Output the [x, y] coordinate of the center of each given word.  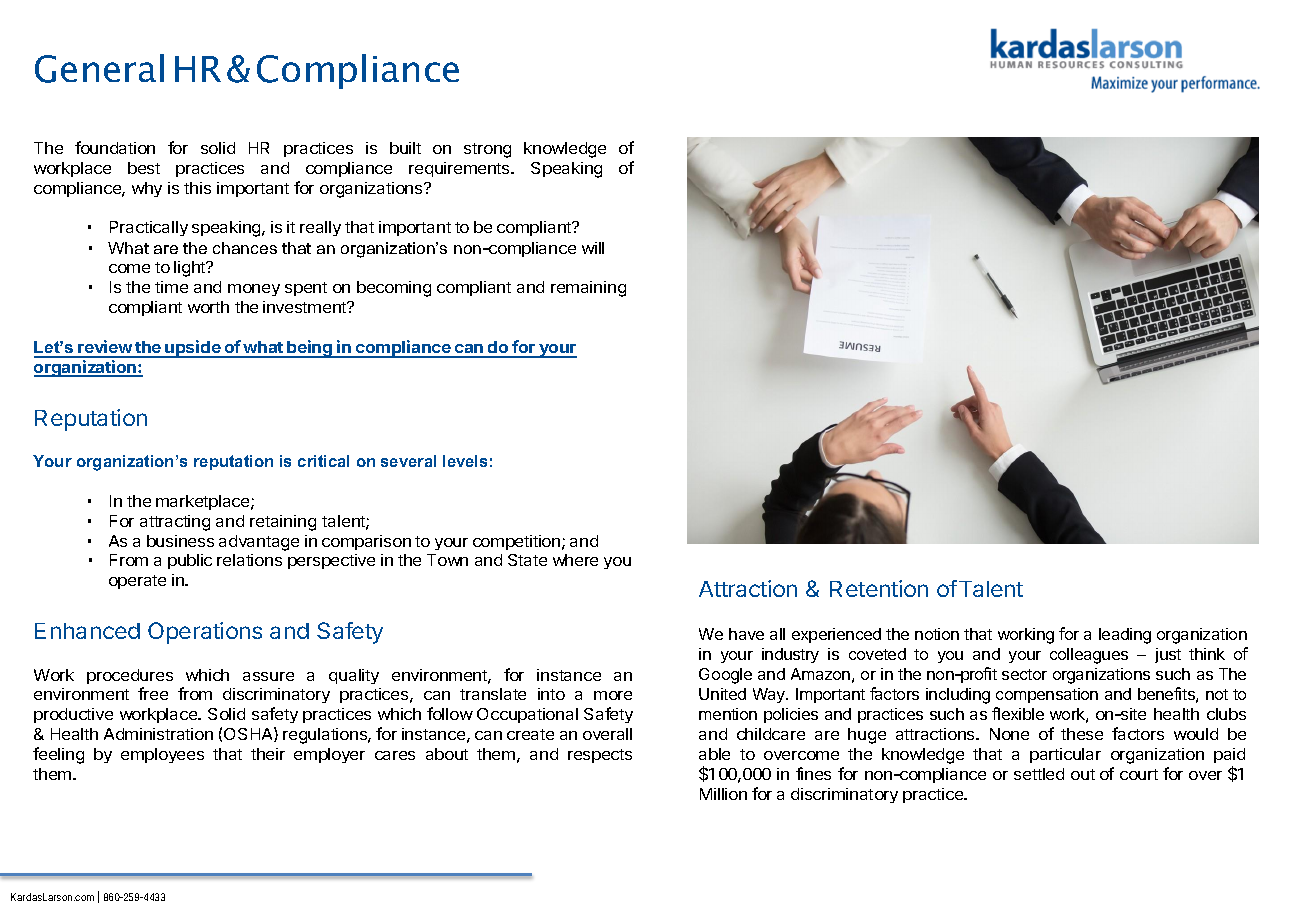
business [180, 541]
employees [162, 755]
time [171, 287]
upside [193, 349]
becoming [394, 289]
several [408, 461]
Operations [205, 633]
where [575, 560]
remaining [588, 289]
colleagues [1089, 656]
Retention [879, 588]
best [144, 168]
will [593, 248]
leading [1125, 636]
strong [487, 150]
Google [725, 676]
